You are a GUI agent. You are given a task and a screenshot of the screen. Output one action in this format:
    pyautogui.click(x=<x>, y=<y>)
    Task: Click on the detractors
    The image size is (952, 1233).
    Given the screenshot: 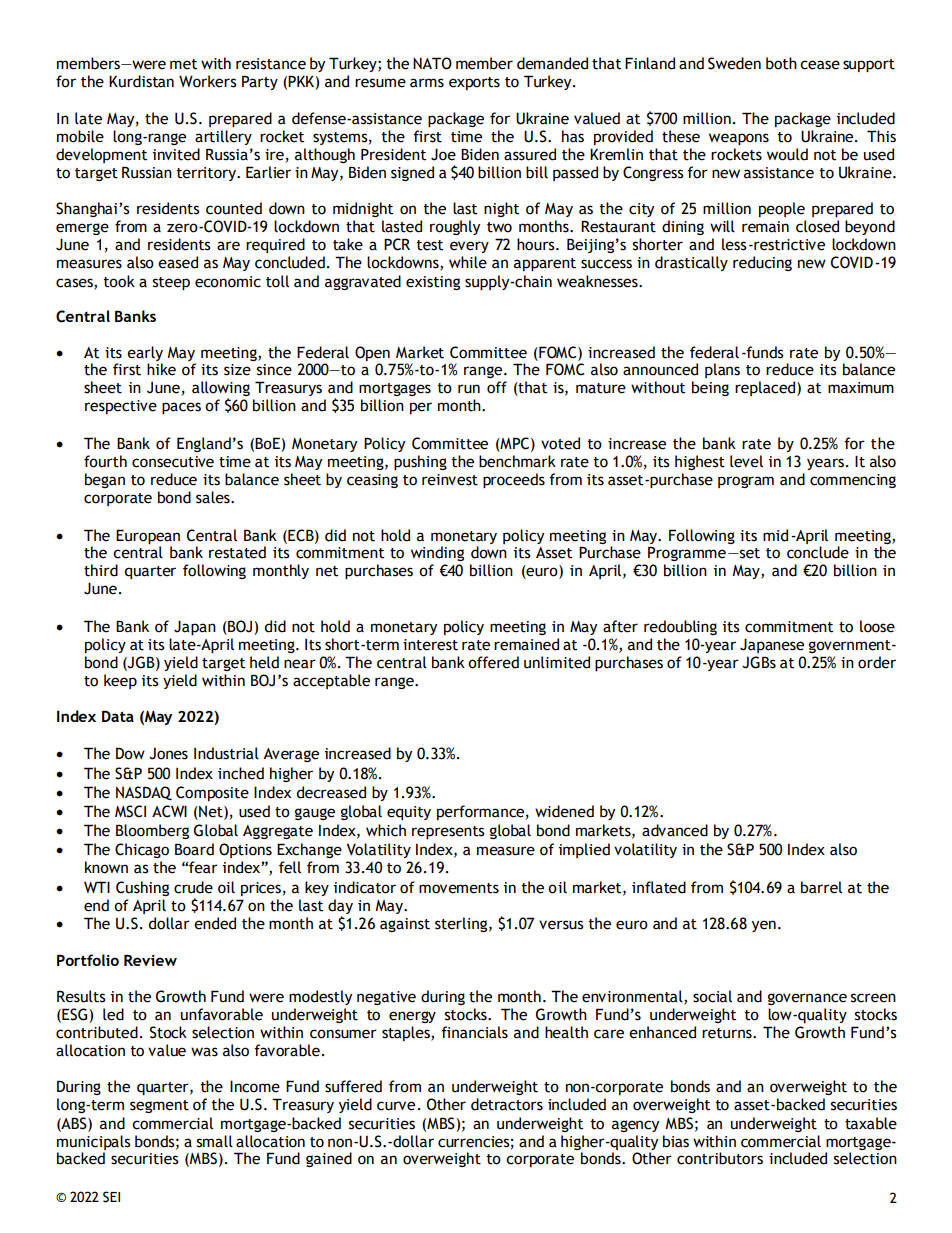 What is the action you would take?
    pyautogui.click(x=507, y=1104)
